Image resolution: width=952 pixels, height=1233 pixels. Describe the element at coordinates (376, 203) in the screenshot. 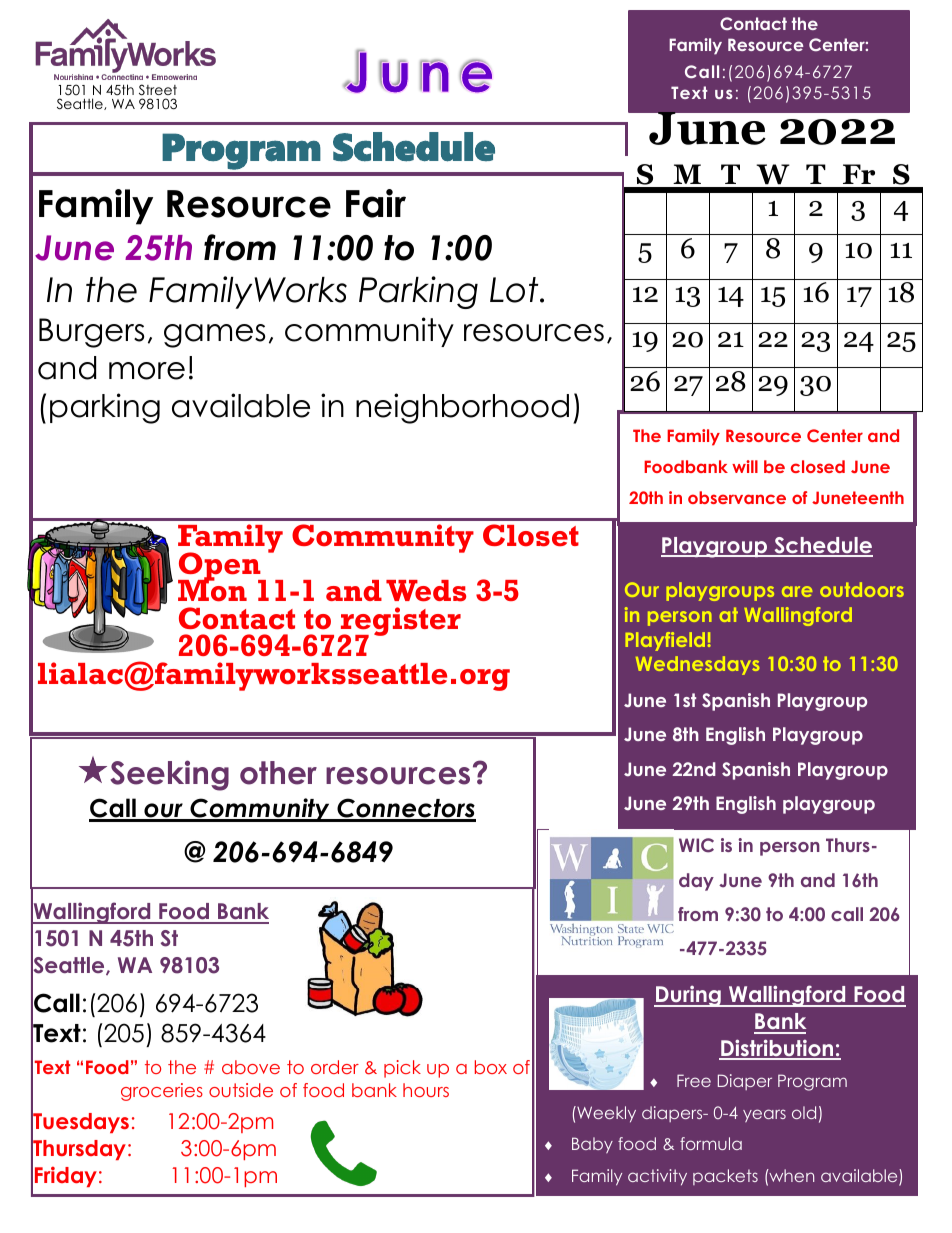

I see `Fair` at that location.
